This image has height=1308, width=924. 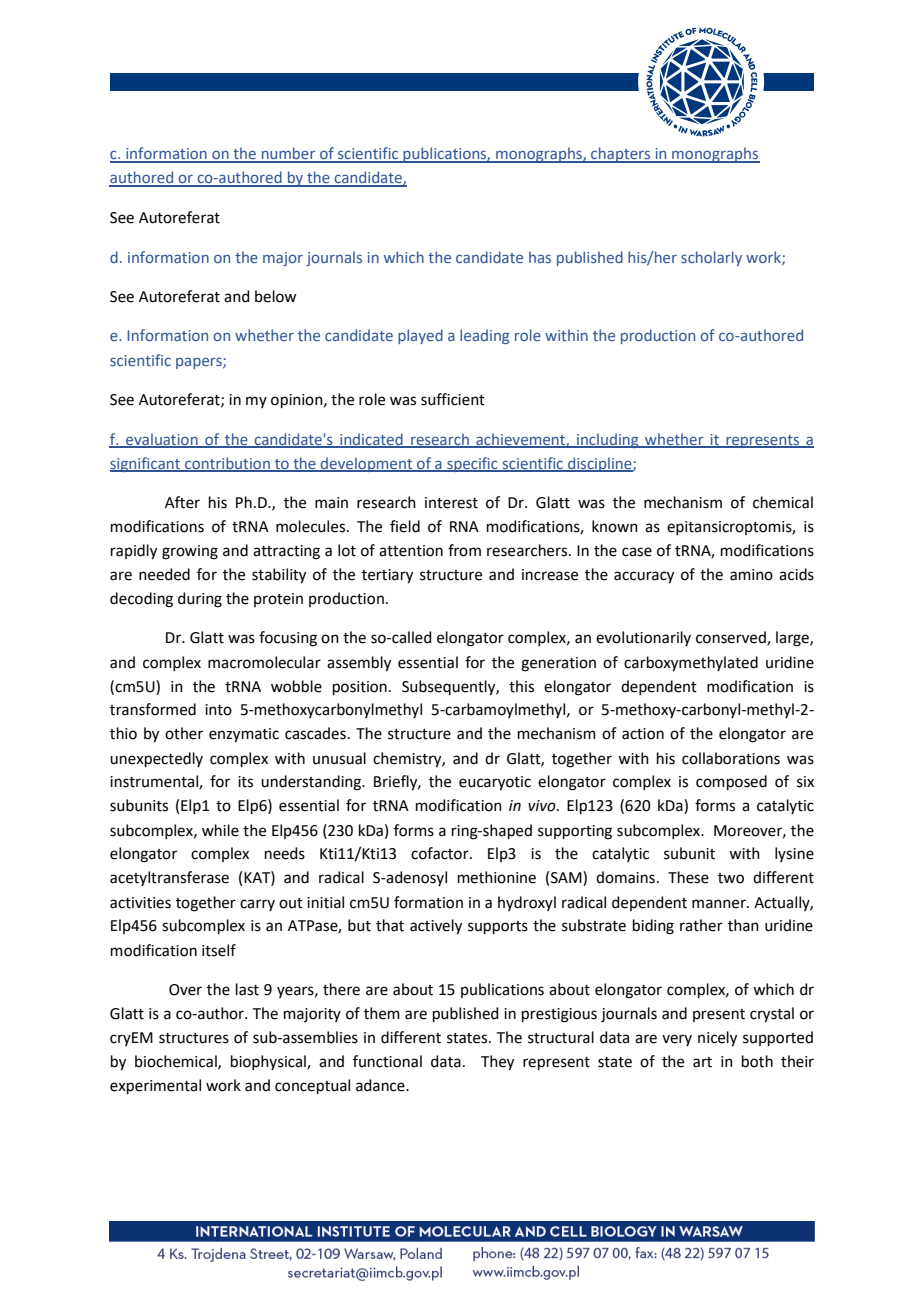 I want to click on conserved, so click(x=732, y=638).
